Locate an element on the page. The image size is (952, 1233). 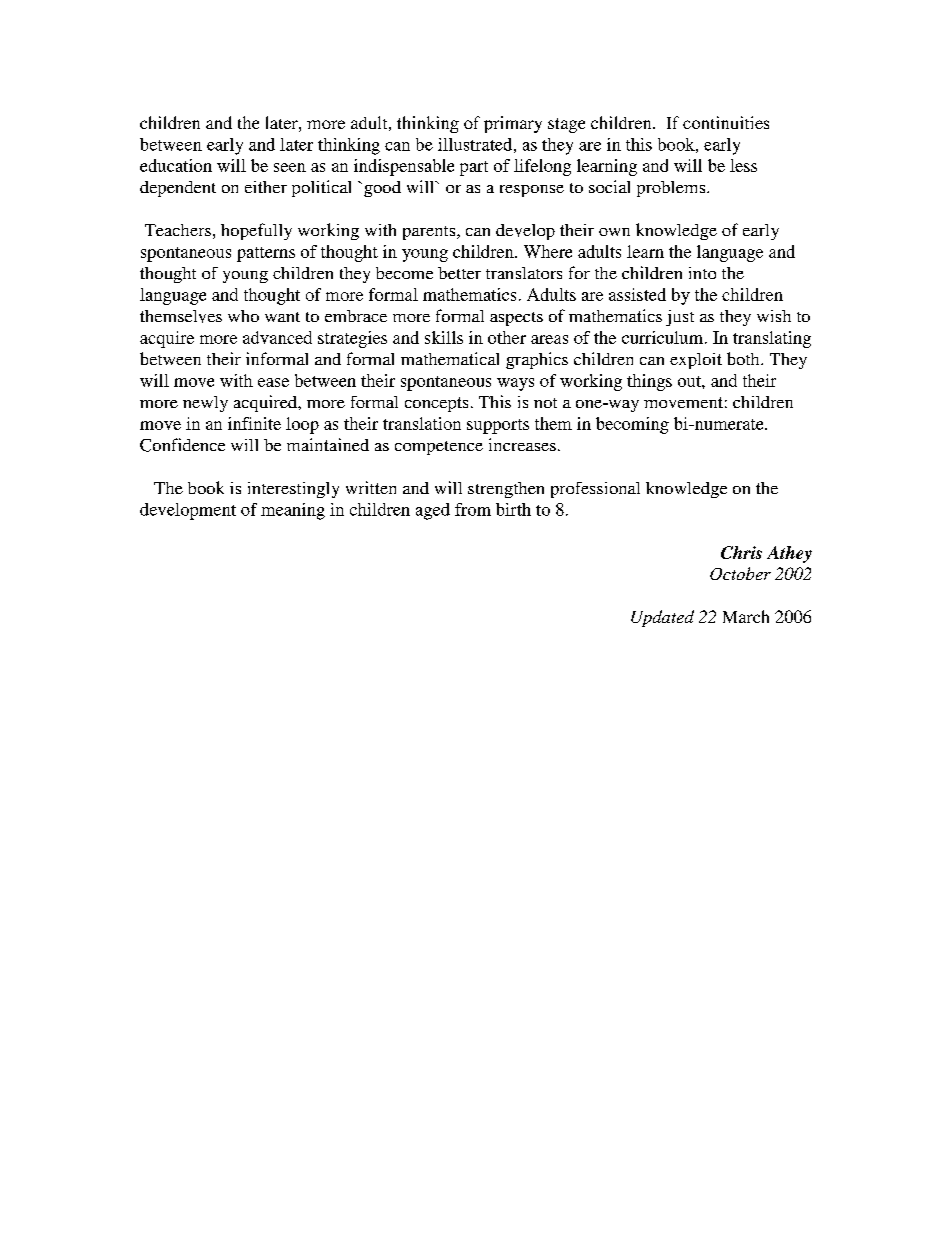
better is located at coordinates (459, 273).
